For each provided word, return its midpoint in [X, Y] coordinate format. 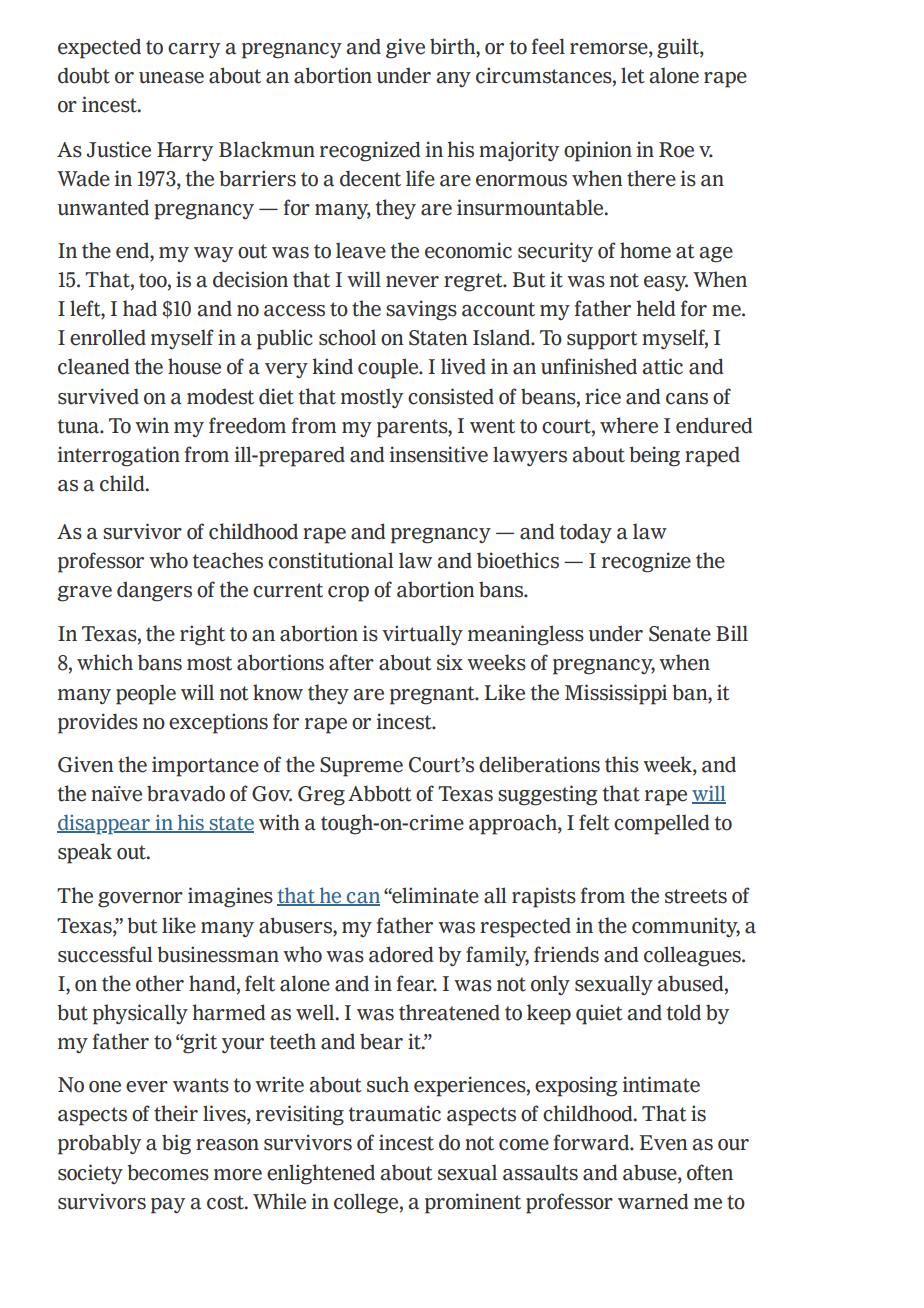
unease [171, 78]
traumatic [395, 1113]
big [176, 1144]
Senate [680, 634]
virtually [422, 635]
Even [663, 1143]
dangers [154, 591]
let [633, 75]
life [420, 178]
